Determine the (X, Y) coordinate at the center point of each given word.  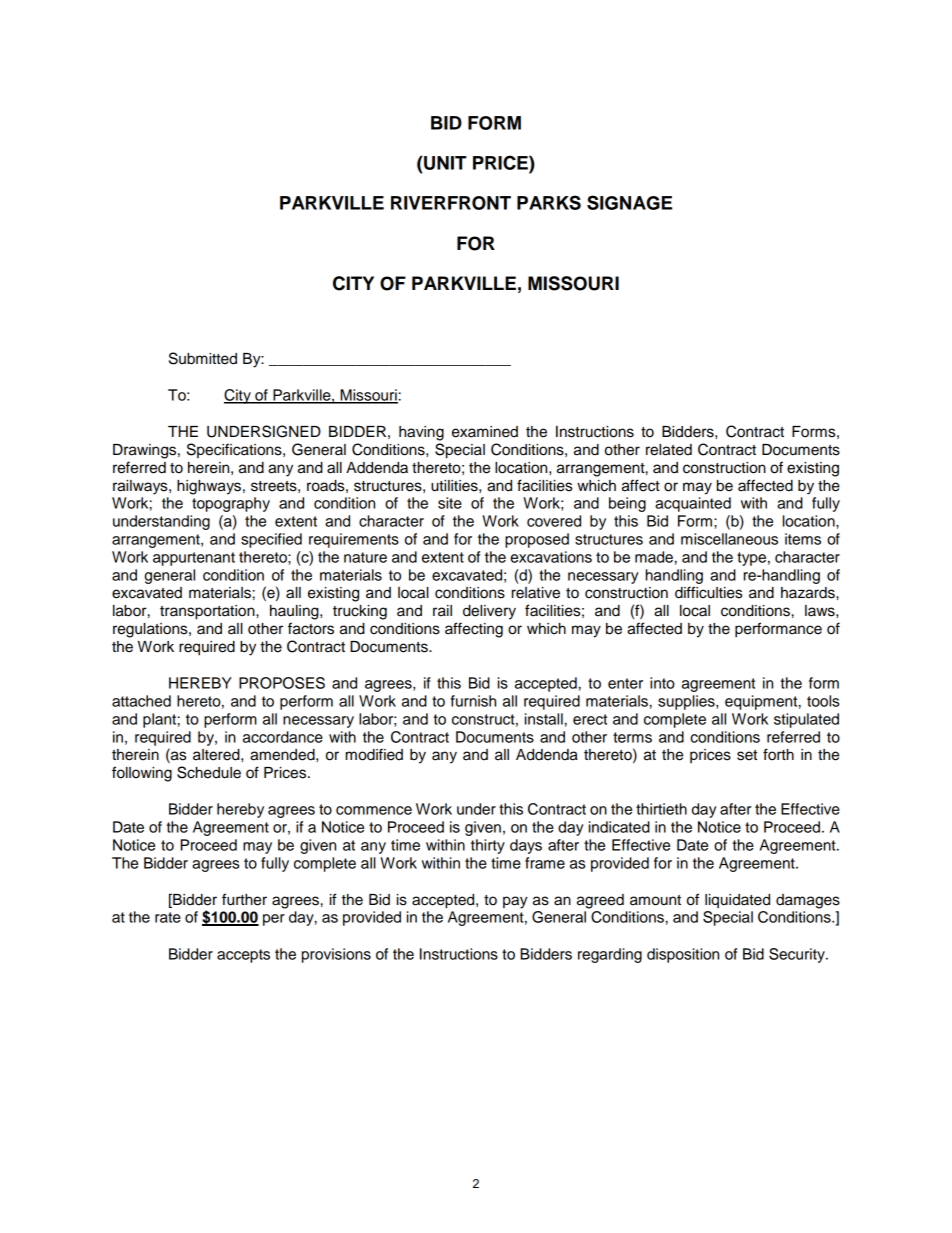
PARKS (549, 202)
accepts (243, 956)
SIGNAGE (629, 202)
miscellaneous (729, 539)
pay (515, 902)
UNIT (444, 163)
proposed (537, 540)
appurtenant (194, 559)
